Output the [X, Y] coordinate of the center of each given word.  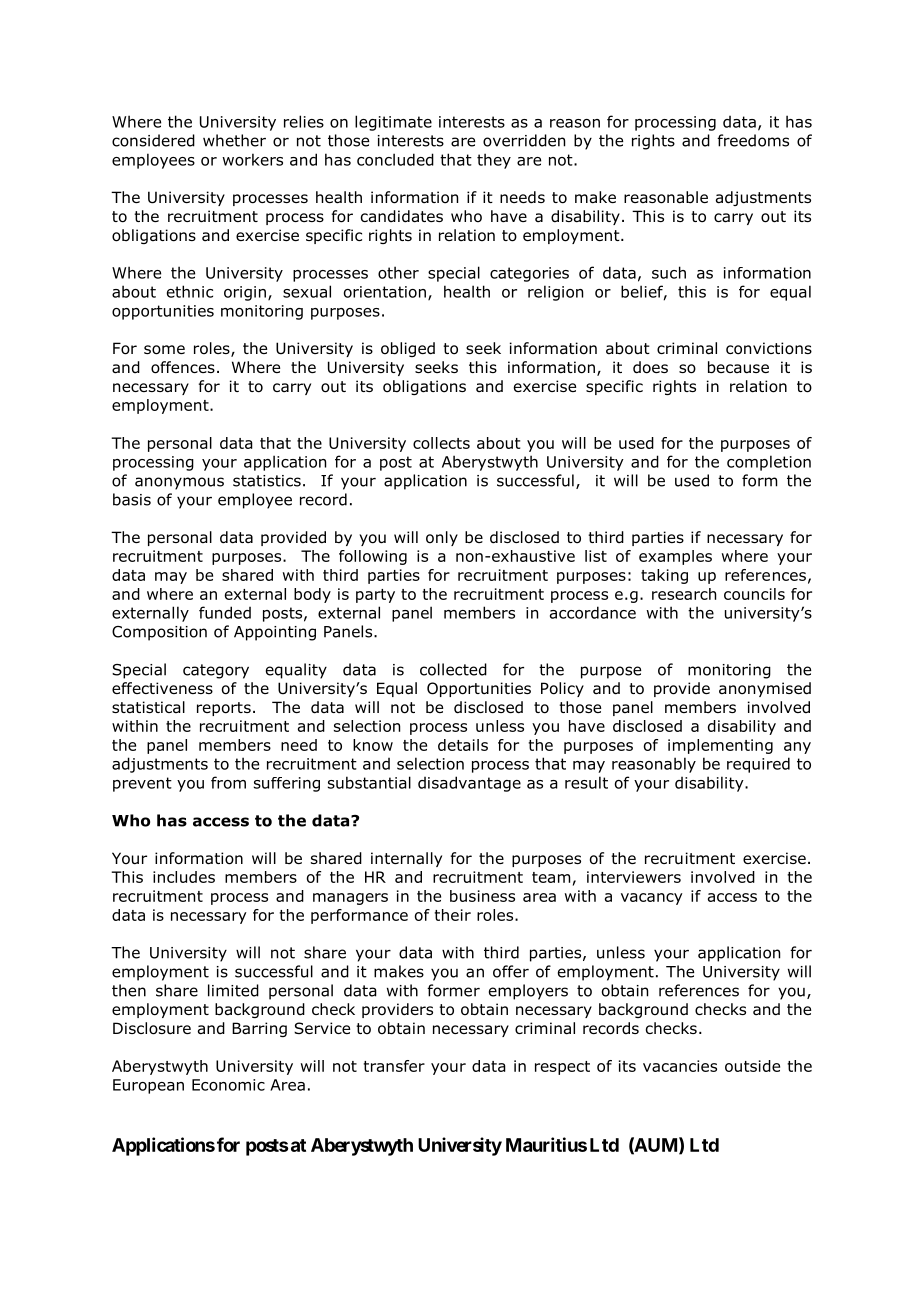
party [375, 596]
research [684, 594]
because [738, 367]
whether [234, 140]
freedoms [753, 140]
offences [183, 367]
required [758, 765]
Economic [228, 1085]
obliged [408, 349]
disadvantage [469, 784]
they [494, 161]
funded [225, 612]
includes [184, 877]
